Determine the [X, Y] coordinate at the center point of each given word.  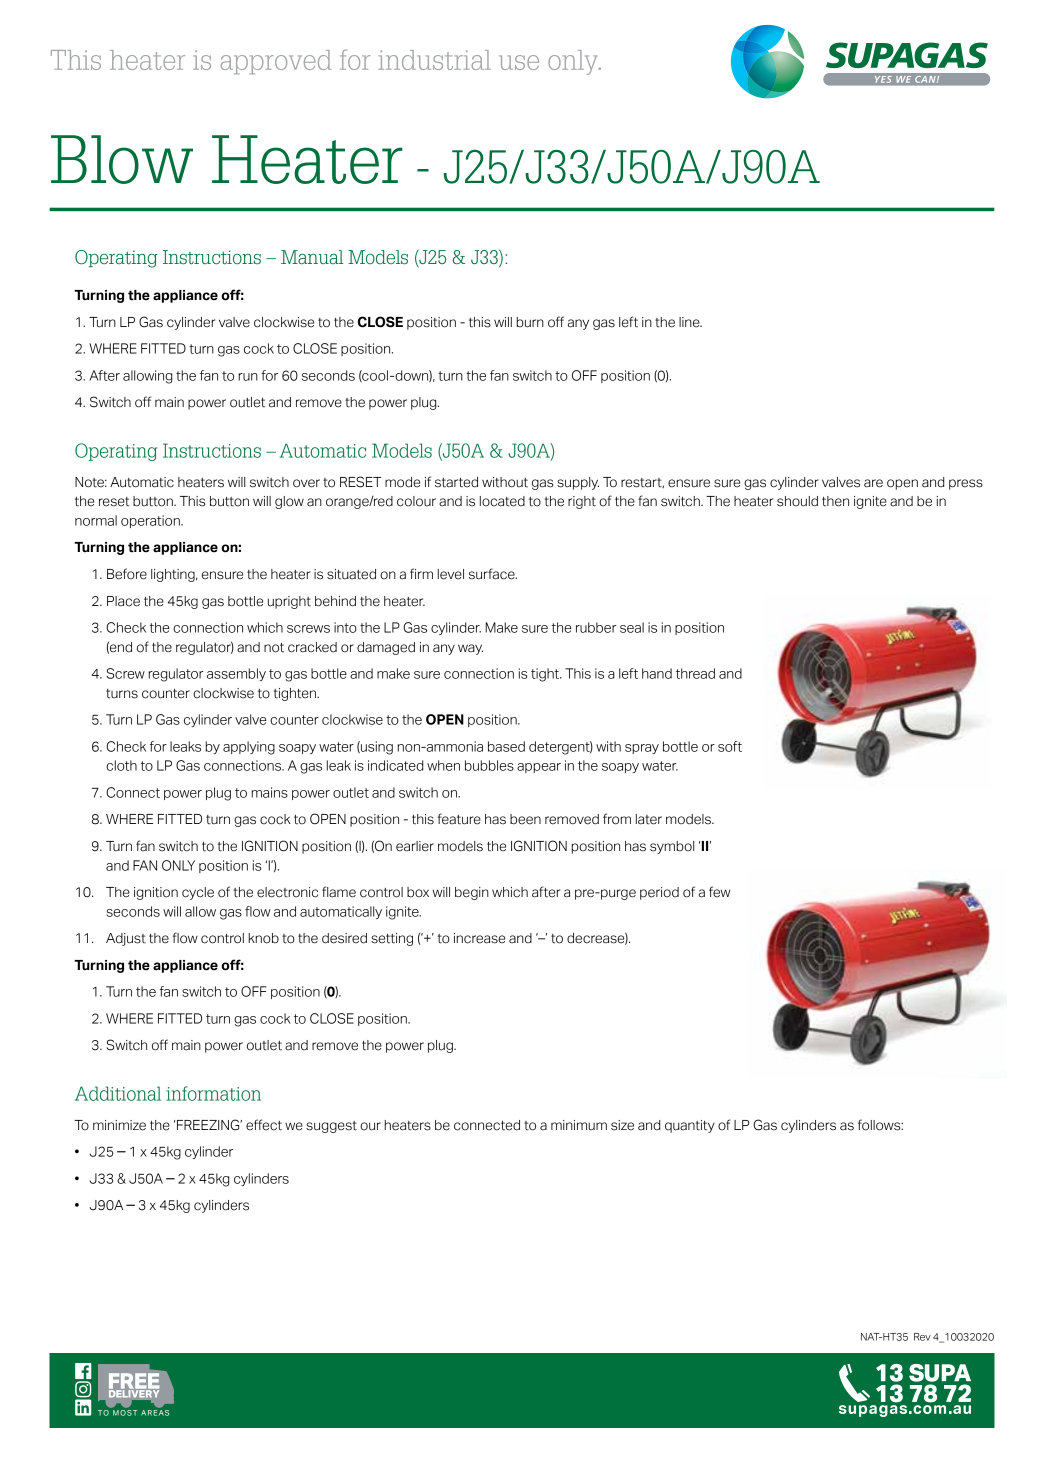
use [519, 62]
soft [730, 746]
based [506, 746]
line [690, 322]
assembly [236, 674]
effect [264, 1125]
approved [276, 62]
